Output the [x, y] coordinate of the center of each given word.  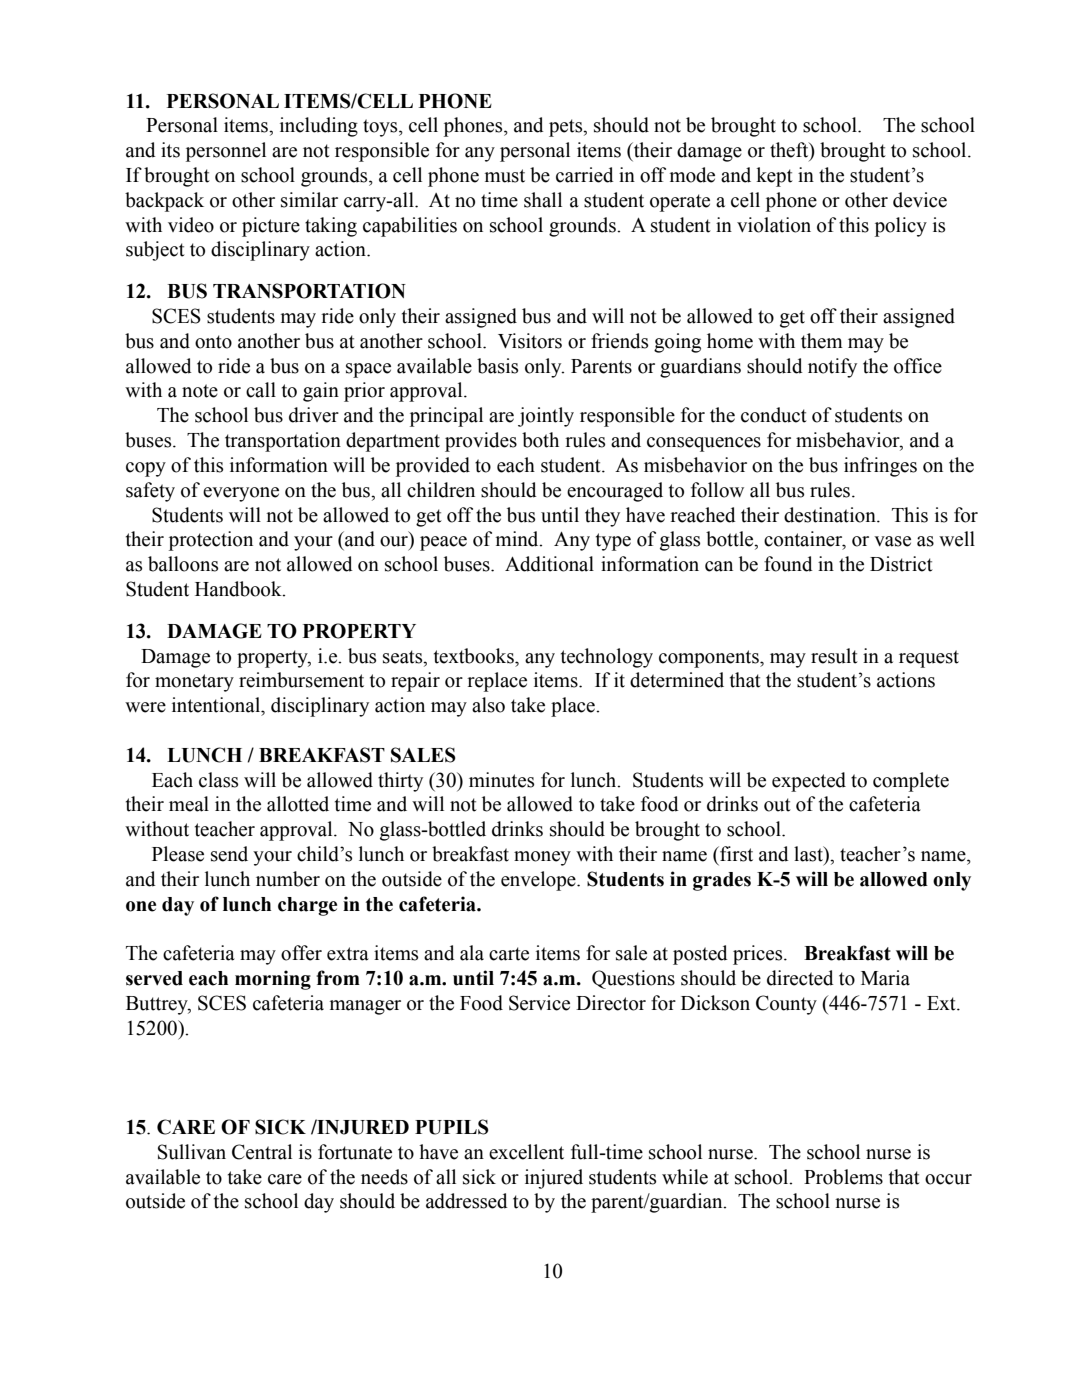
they [602, 517]
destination [831, 515]
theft [790, 151]
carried [585, 175]
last [809, 854]
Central [262, 1152]
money [542, 858]
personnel [226, 152]
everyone [241, 494]
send [229, 854]
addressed [467, 1201]
